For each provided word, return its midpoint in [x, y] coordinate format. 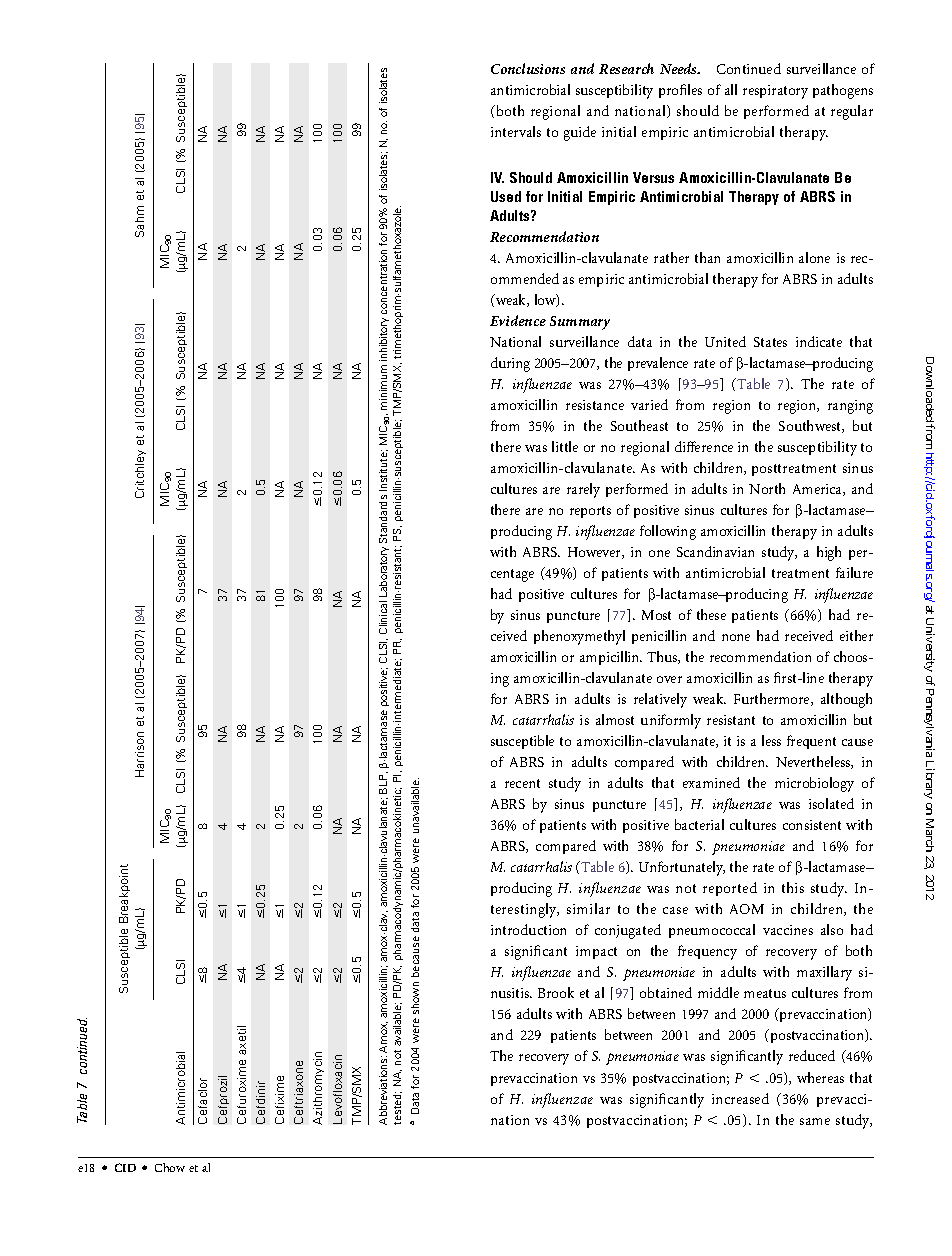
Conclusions [528, 68]
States [770, 342]
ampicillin [611, 658]
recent [522, 783]
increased [740, 1098]
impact [596, 952]
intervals [516, 131]
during [510, 364]
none [736, 637]
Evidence [518, 320]
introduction [528, 929]
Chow [170, 1167]
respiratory [775, 92]
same [815, 1121]
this [793, 887]
